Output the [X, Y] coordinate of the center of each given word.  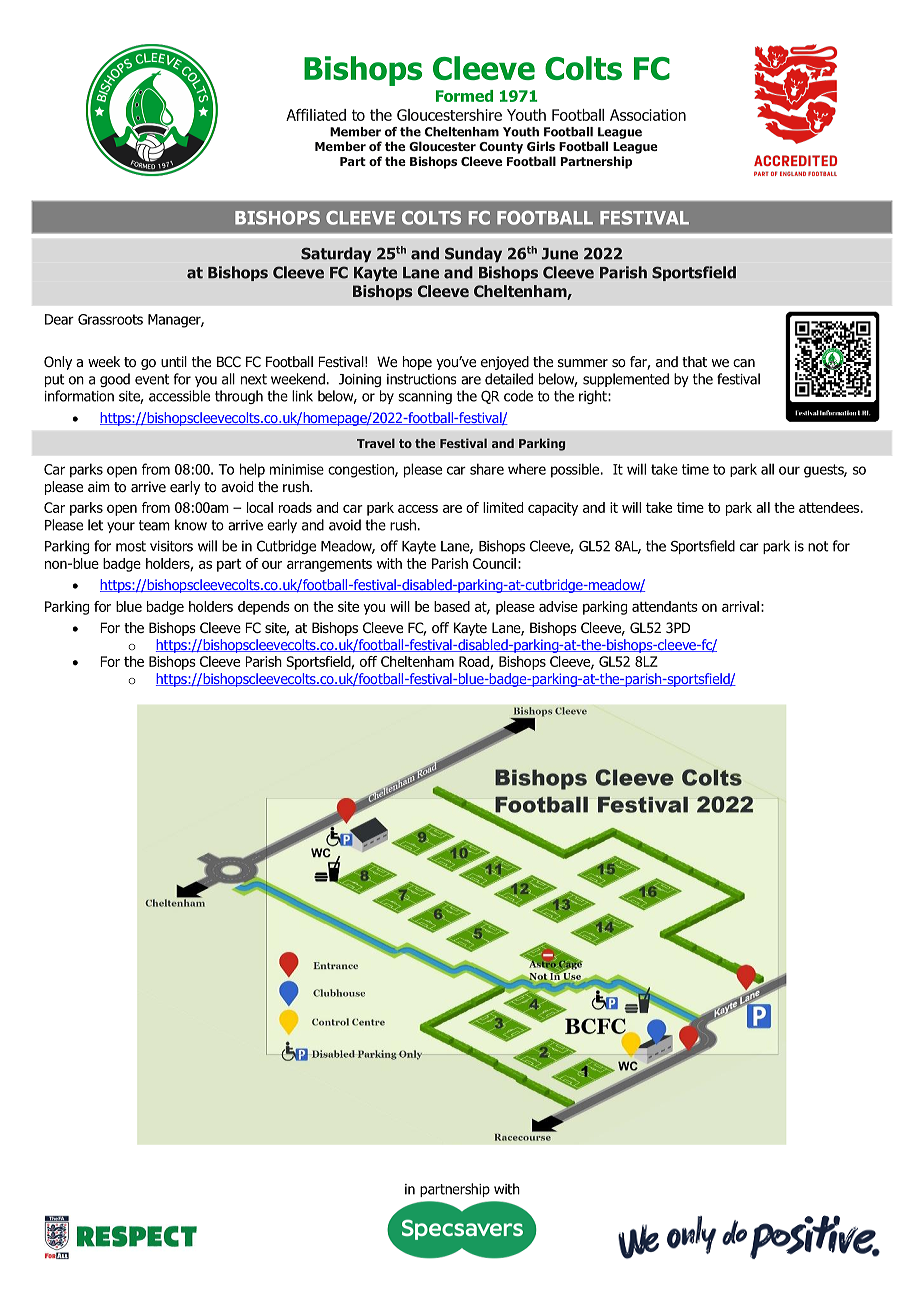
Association [648, 115]
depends [264, 608]
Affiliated [316, 115]
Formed [464, 96]
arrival [740, 606]
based [452, 606]
